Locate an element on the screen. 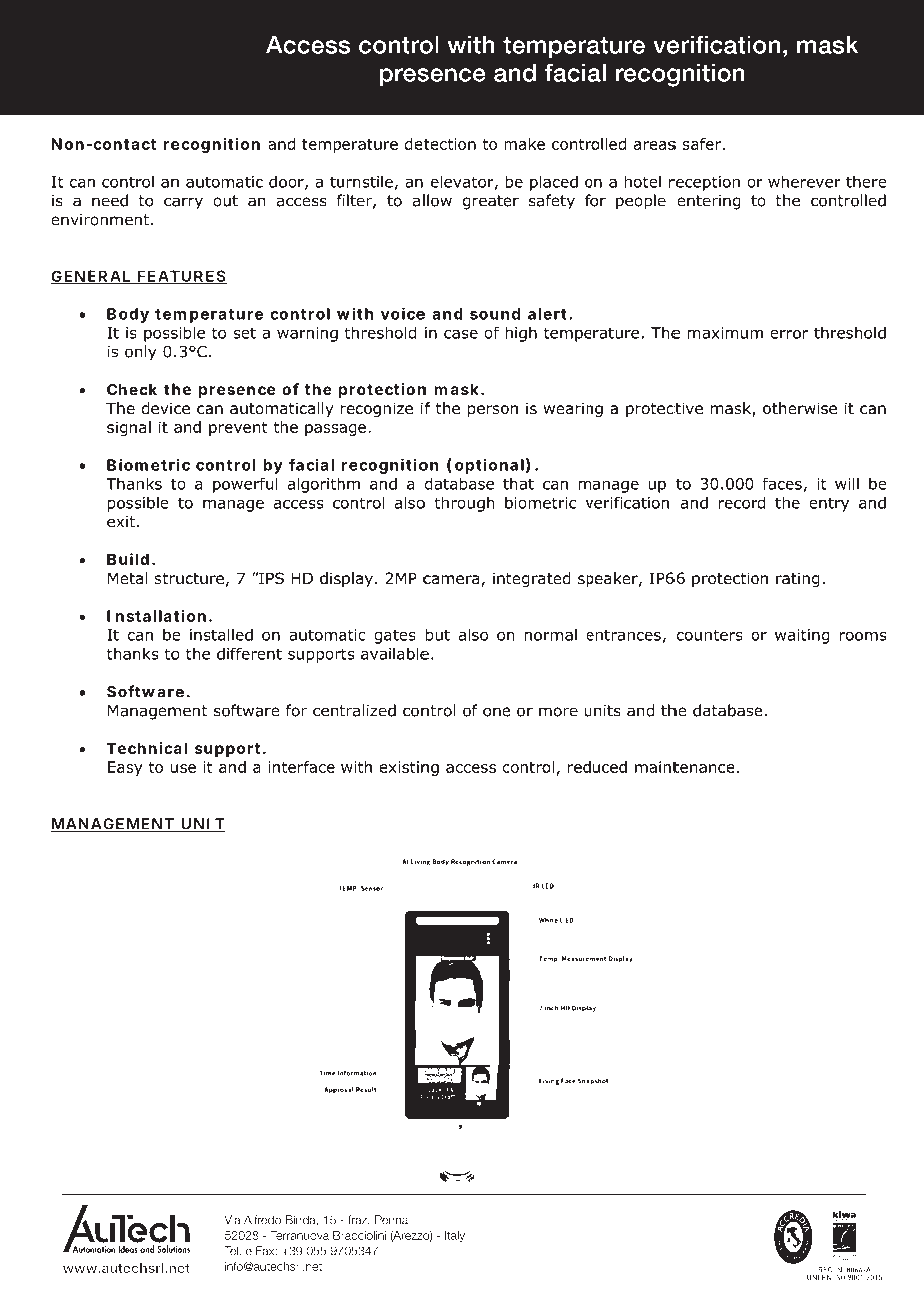 This screenshot has height=1308, width=924. more is located at coordinates (558, 712).
